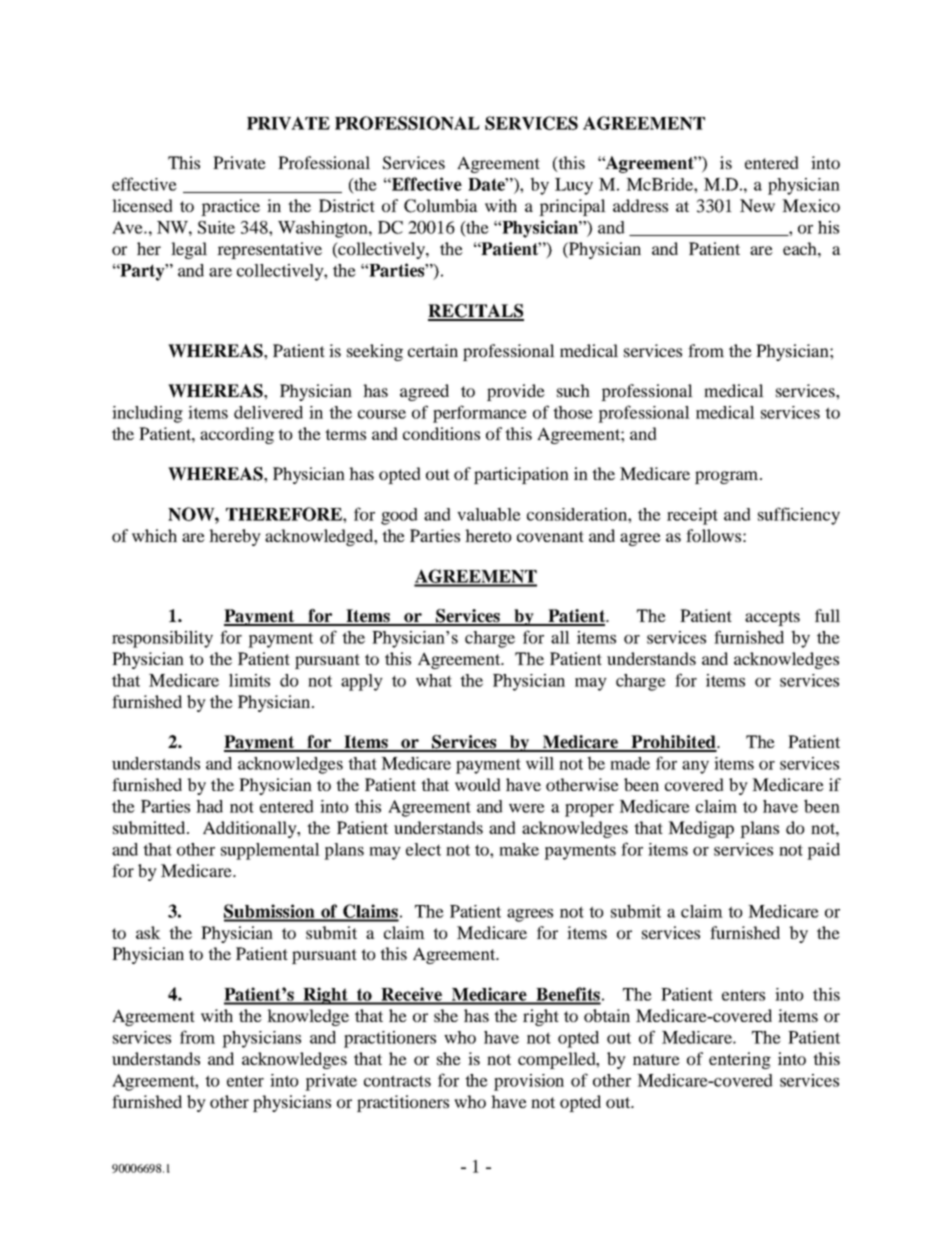 The width and height of the screenshot is (952, 1233). What do you see at coordinates (397, 1081) in the screenshot?
I see `contracts` at bounding box center [397, 1081].
